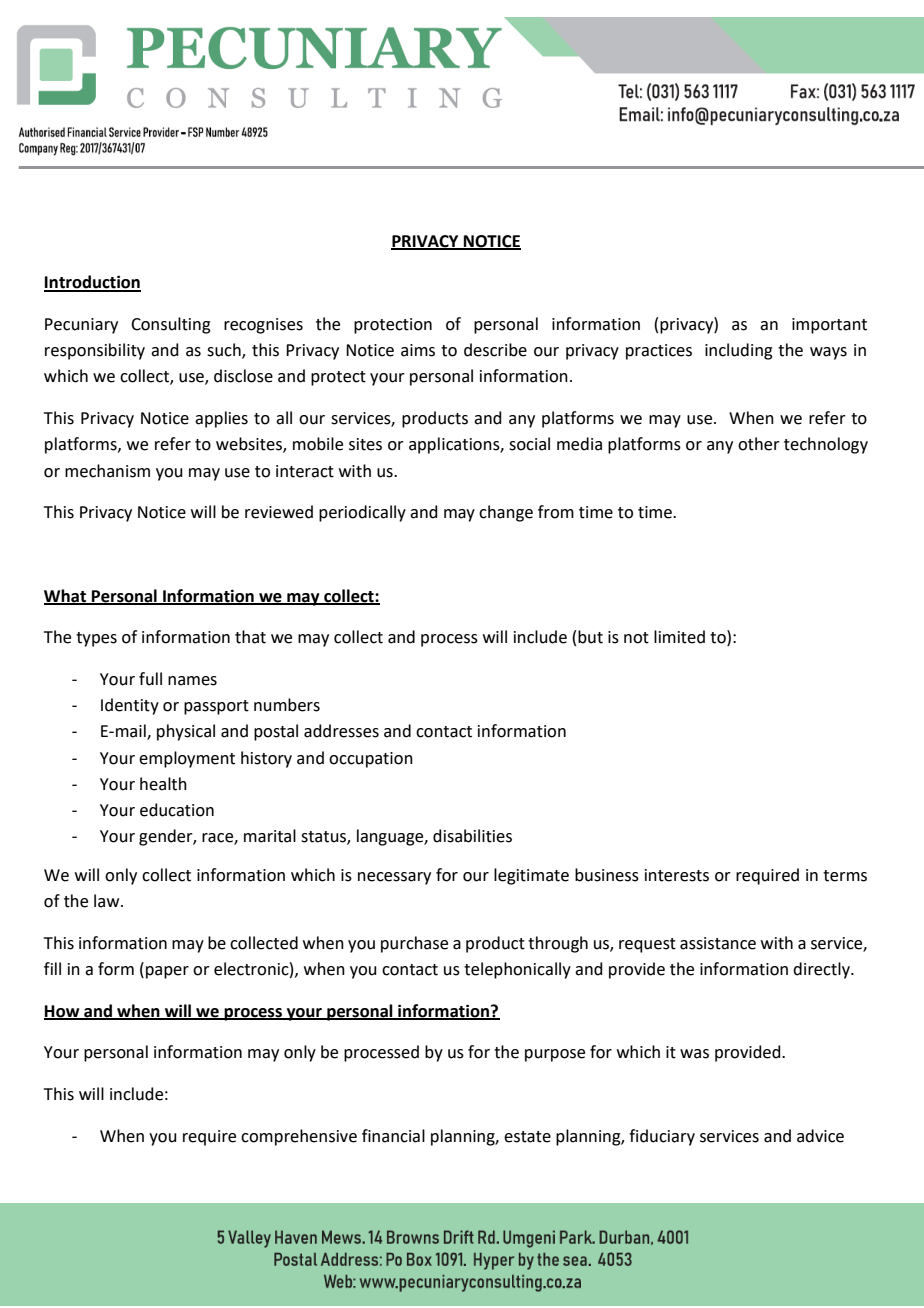 This page has height=1308, width=924. Describe the element at coordinates (108, 901) in the page. I see `law` at that location.
